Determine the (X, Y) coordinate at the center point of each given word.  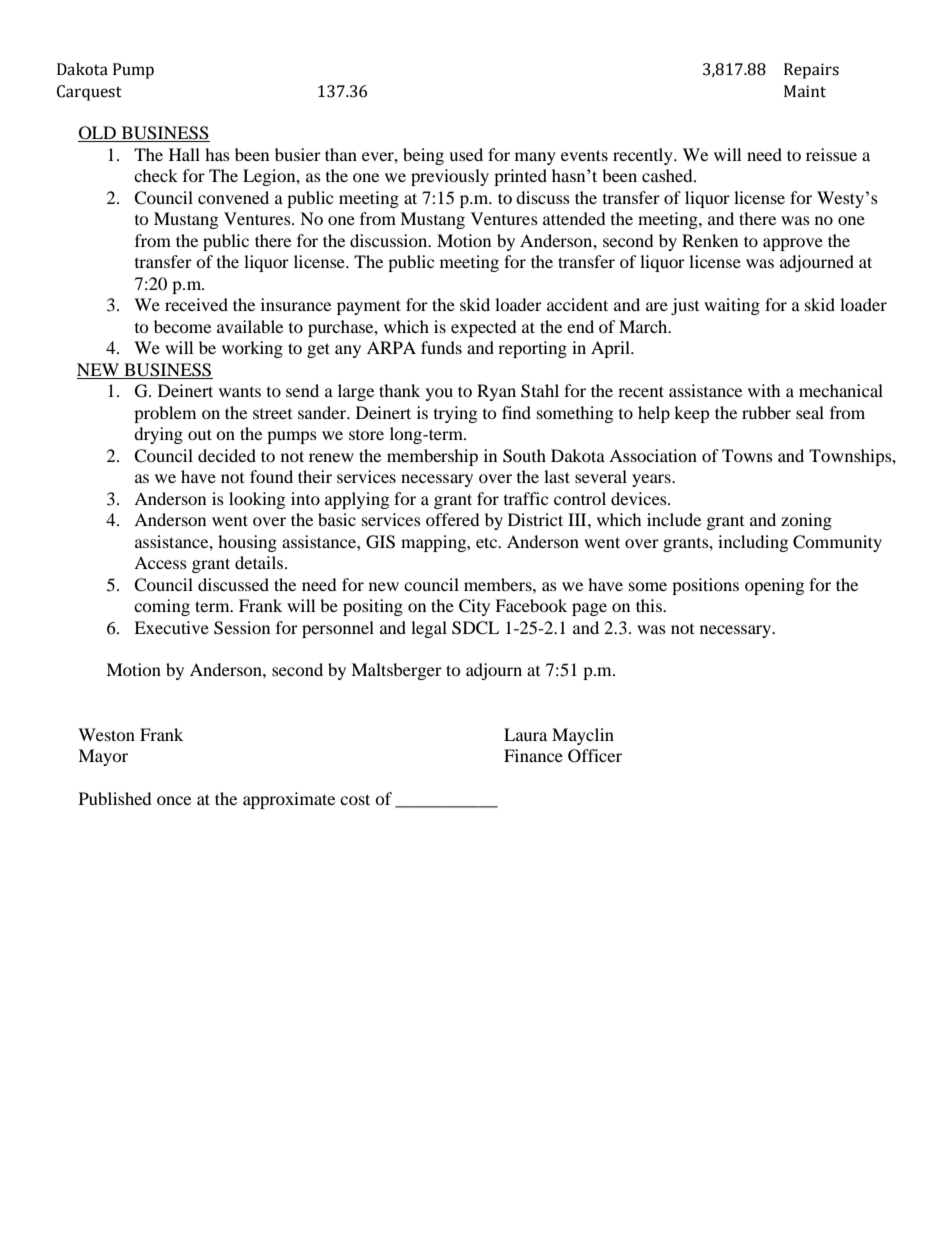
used (466, 154)
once (174, 800)
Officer (595, 756)
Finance (533, 755)
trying (455, 414)
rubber (766, 412)
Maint (805, 91)
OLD (98, 134)
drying (158, 435)
